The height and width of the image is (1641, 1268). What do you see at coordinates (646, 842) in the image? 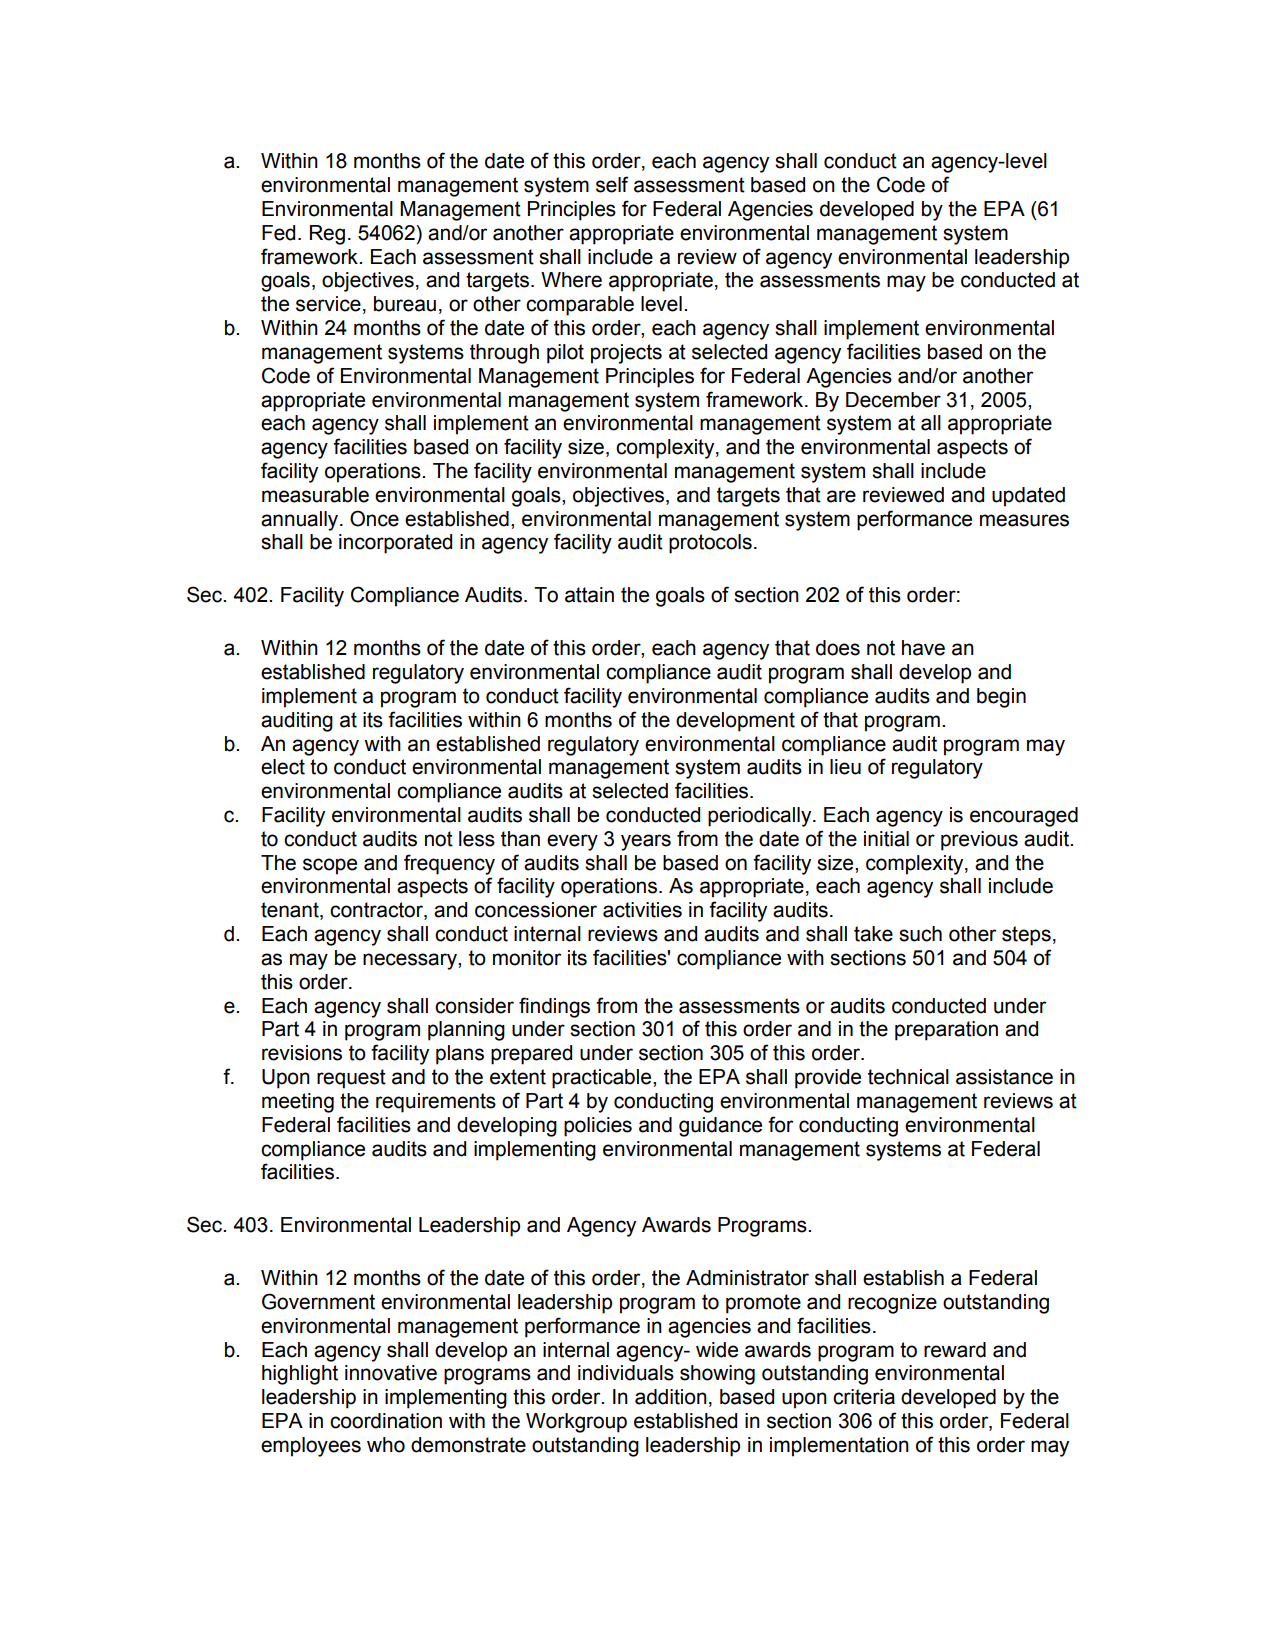
I see `years` at bounding box center [646, 842].
